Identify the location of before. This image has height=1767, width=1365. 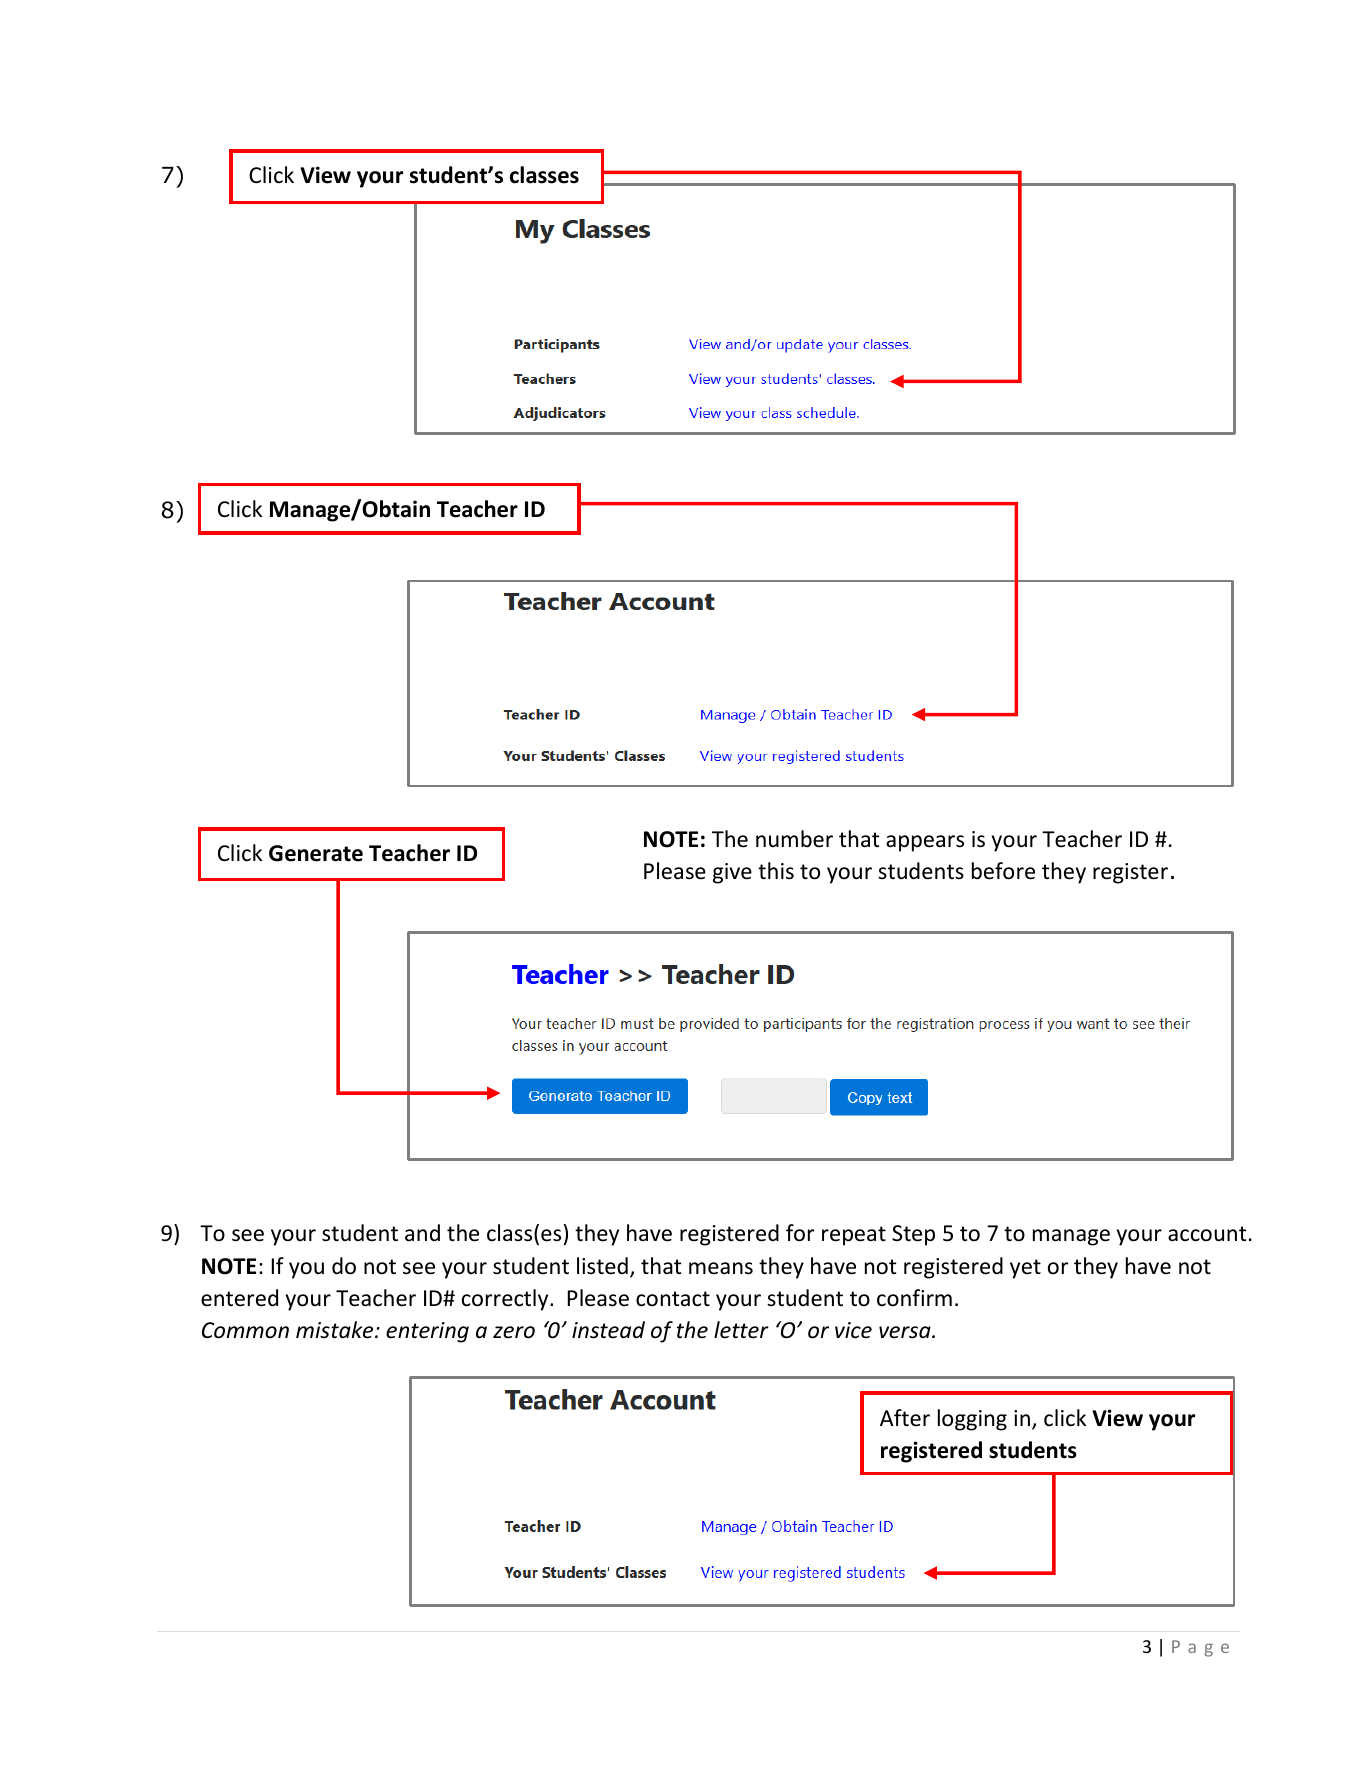
(1003, 871).
